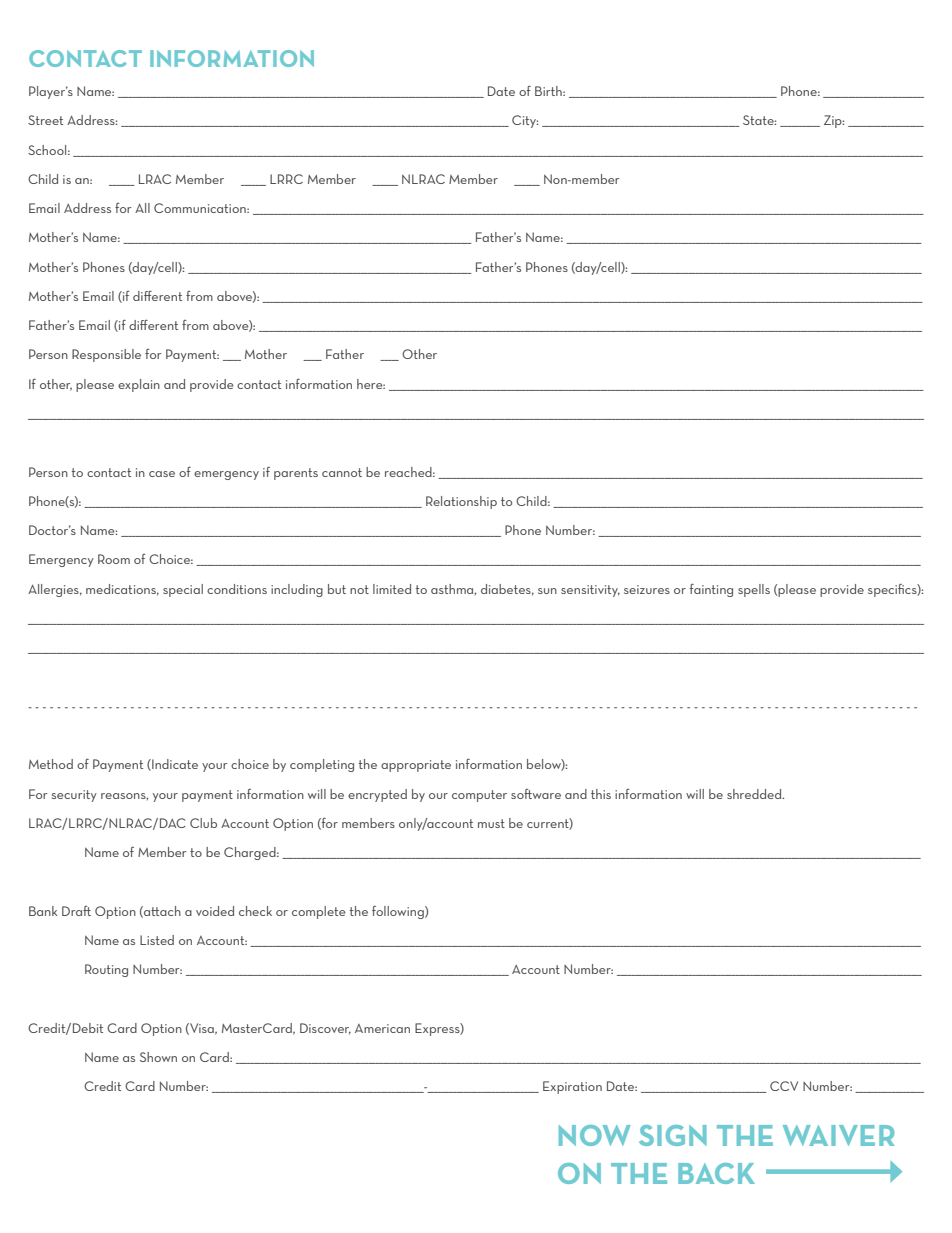 This screenshot has height=1233, width=952. Describe the element at coordinates (754, 590) in the screenshot. I see `spells` at that location.
